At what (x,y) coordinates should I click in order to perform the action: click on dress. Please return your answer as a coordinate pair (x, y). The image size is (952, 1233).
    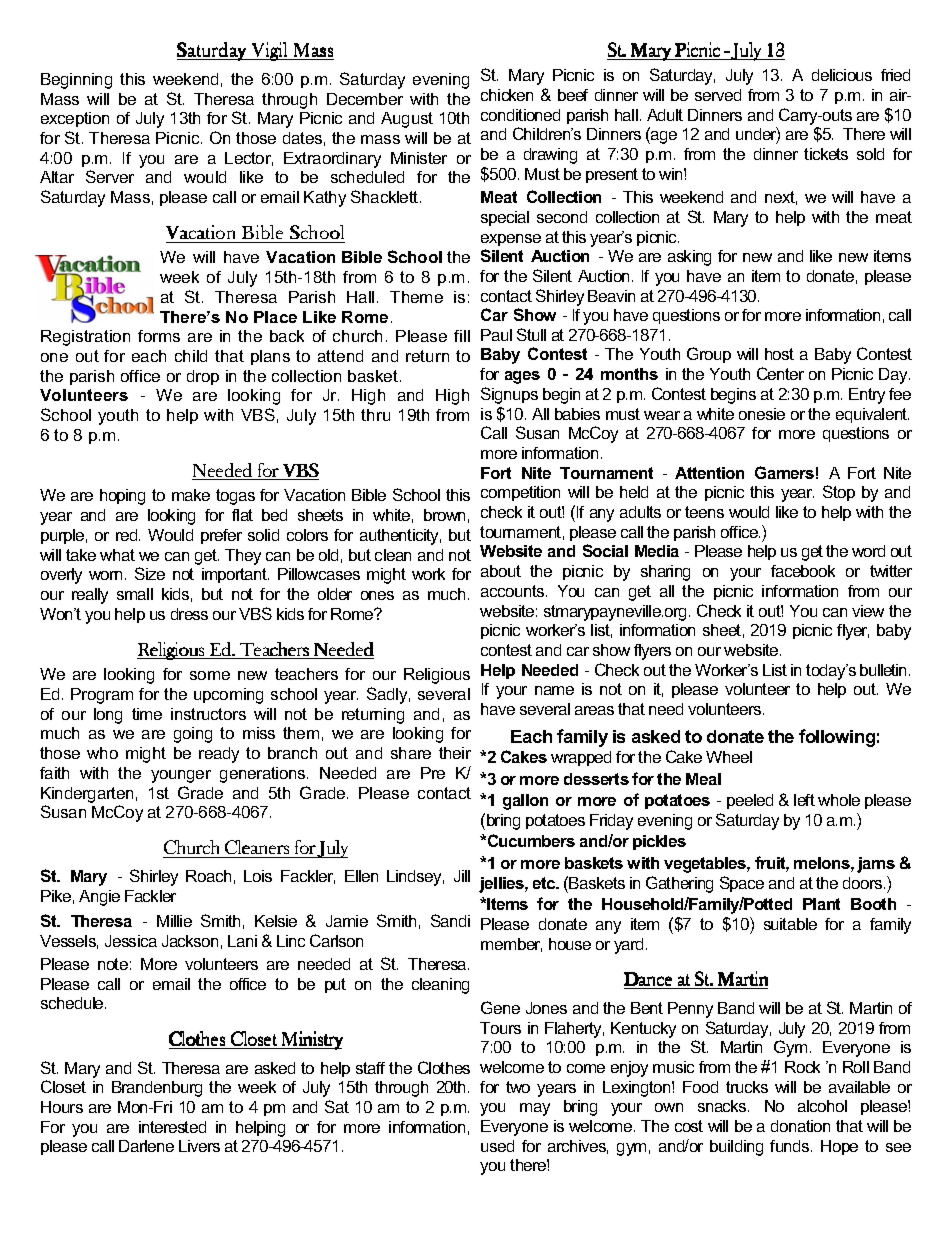
    Looking at the image, I should click on (189, 614).
